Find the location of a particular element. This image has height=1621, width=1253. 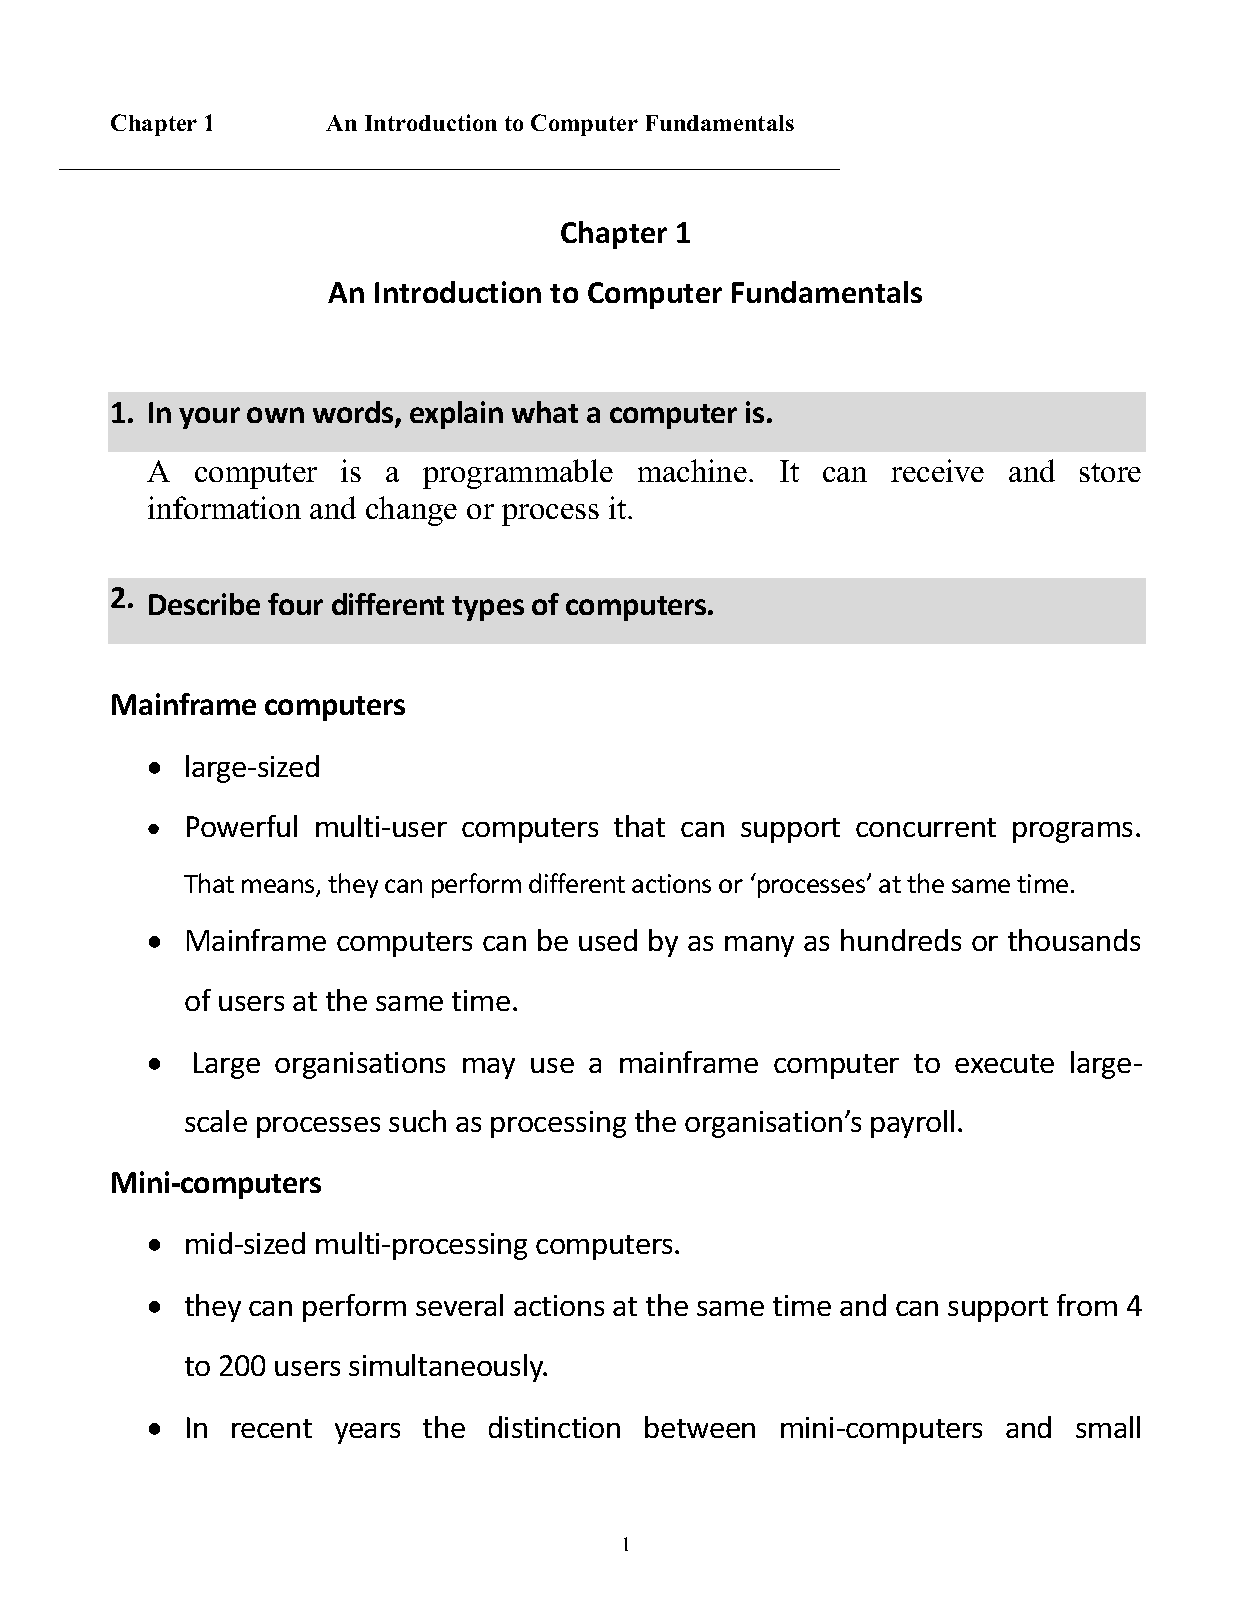

Powerful is located at coordinates (242, 826).
